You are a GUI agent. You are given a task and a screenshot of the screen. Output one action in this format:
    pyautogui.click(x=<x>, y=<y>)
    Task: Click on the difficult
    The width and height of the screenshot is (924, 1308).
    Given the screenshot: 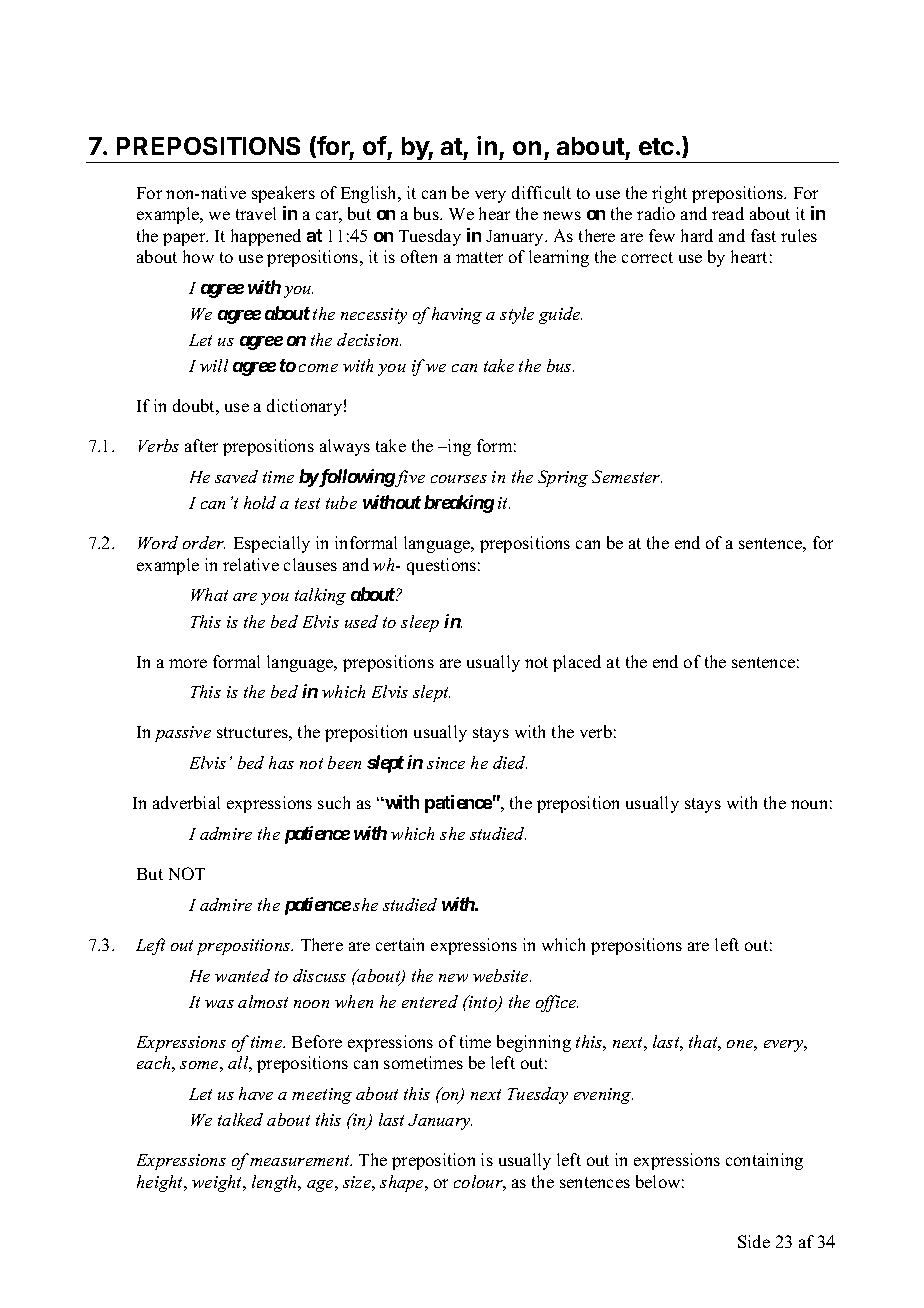 What is the action you would take?
    pyautogui.click(x=541, y=192)
